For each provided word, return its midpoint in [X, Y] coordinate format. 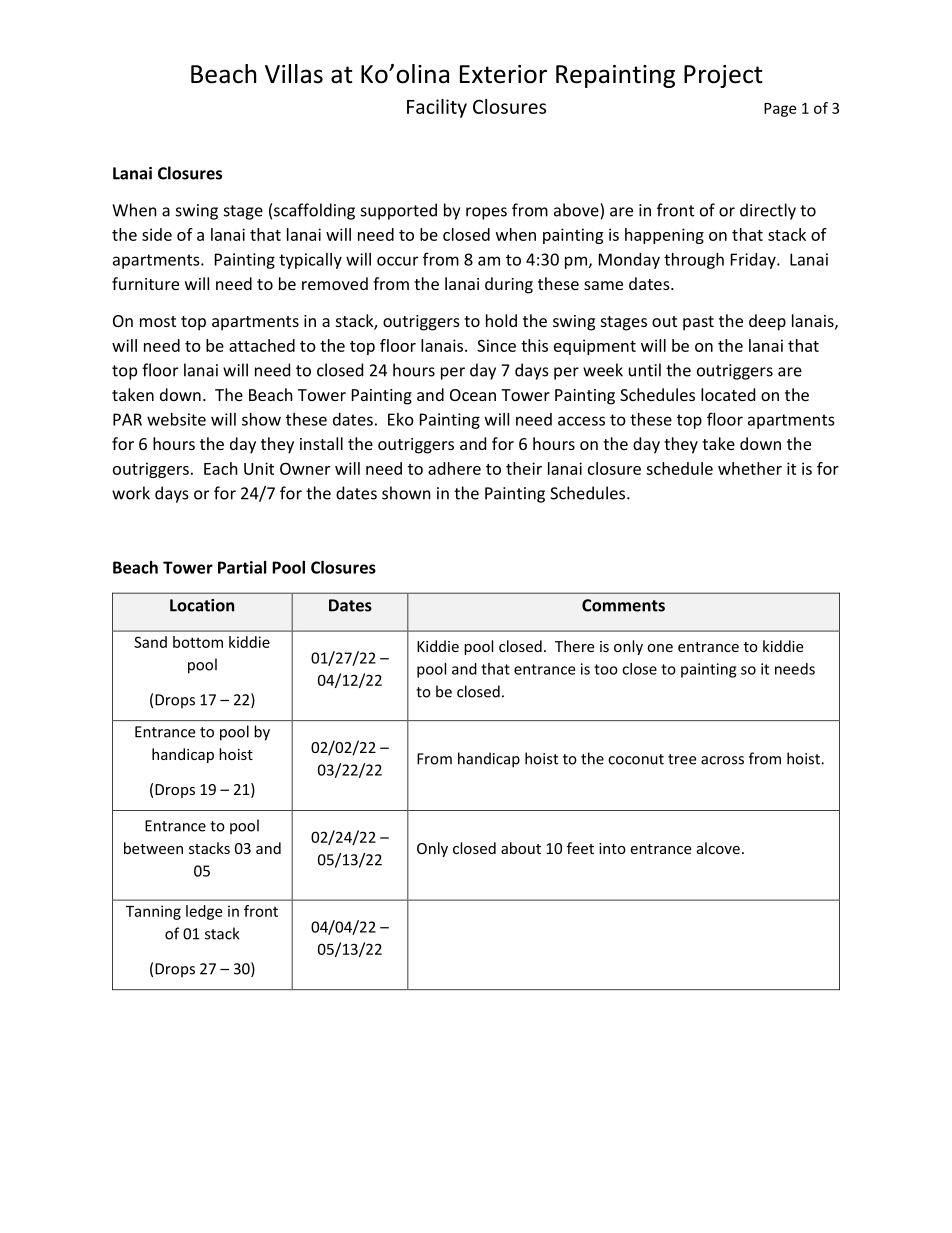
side [157, 234]
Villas [294, 74]
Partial [242, 567]
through [694, 261]
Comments [623, 605]
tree [682, 759]
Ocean [473, 395]
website [176, 419]
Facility [437, 108]
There [574, 646]
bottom [198, 642]
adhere [454, 468]
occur [397, 261]
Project [723, 76]
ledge [204, 912]
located [728, 394]
